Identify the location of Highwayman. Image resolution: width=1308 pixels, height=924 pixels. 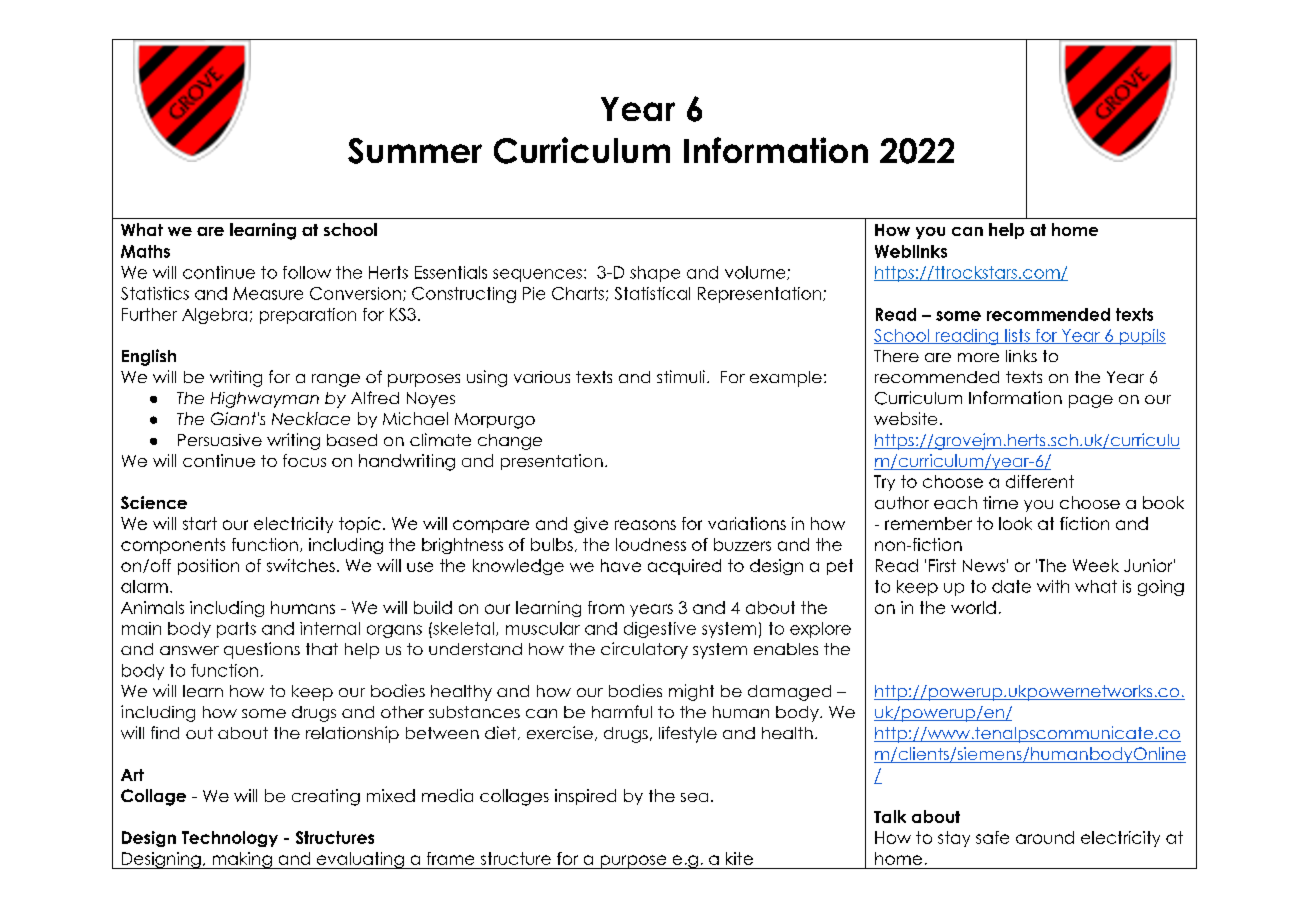
(265, 400).
